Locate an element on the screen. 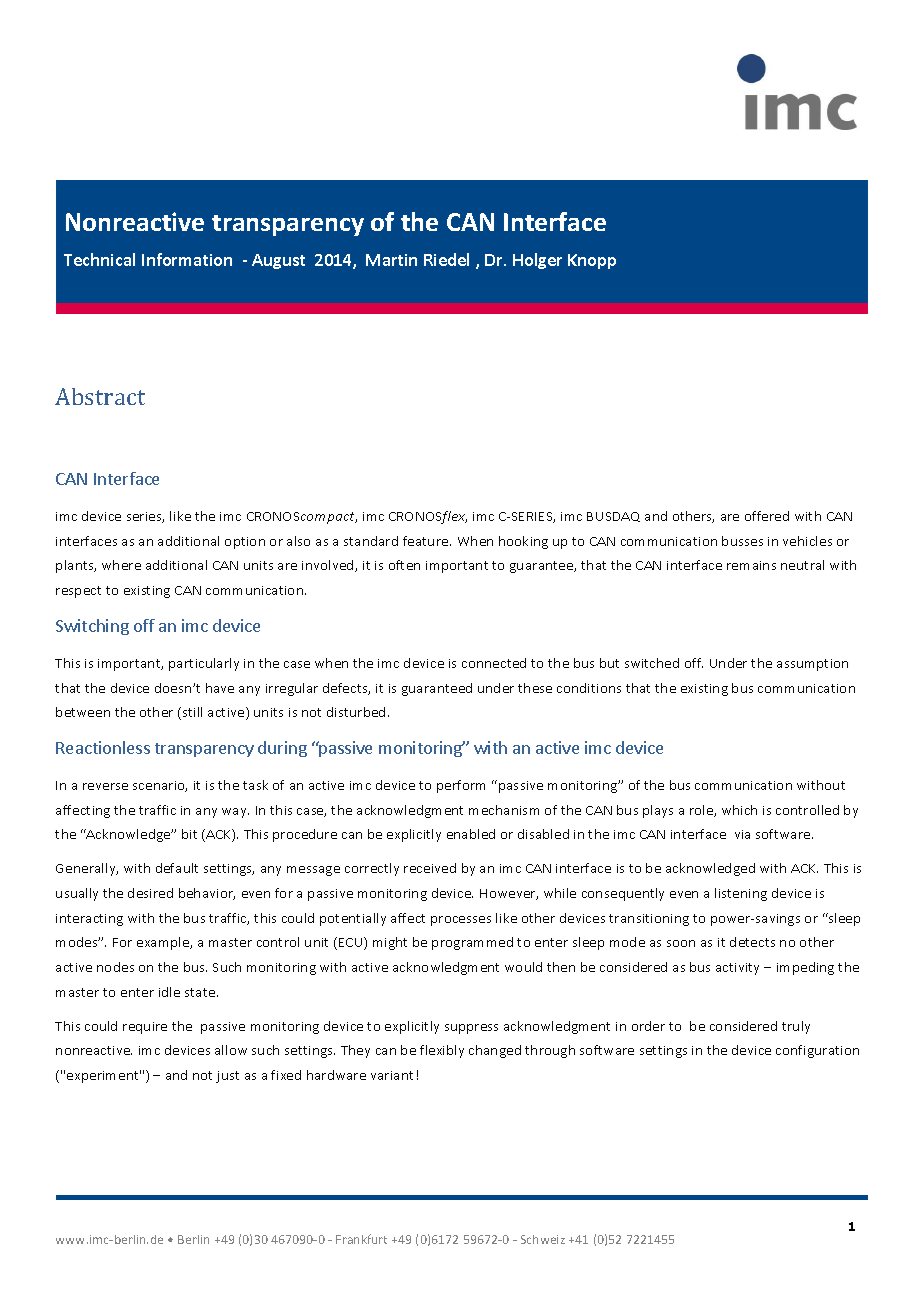 The width and height of the screenshot is (924, 1308). scenario is located at coordinates (160, 786).
